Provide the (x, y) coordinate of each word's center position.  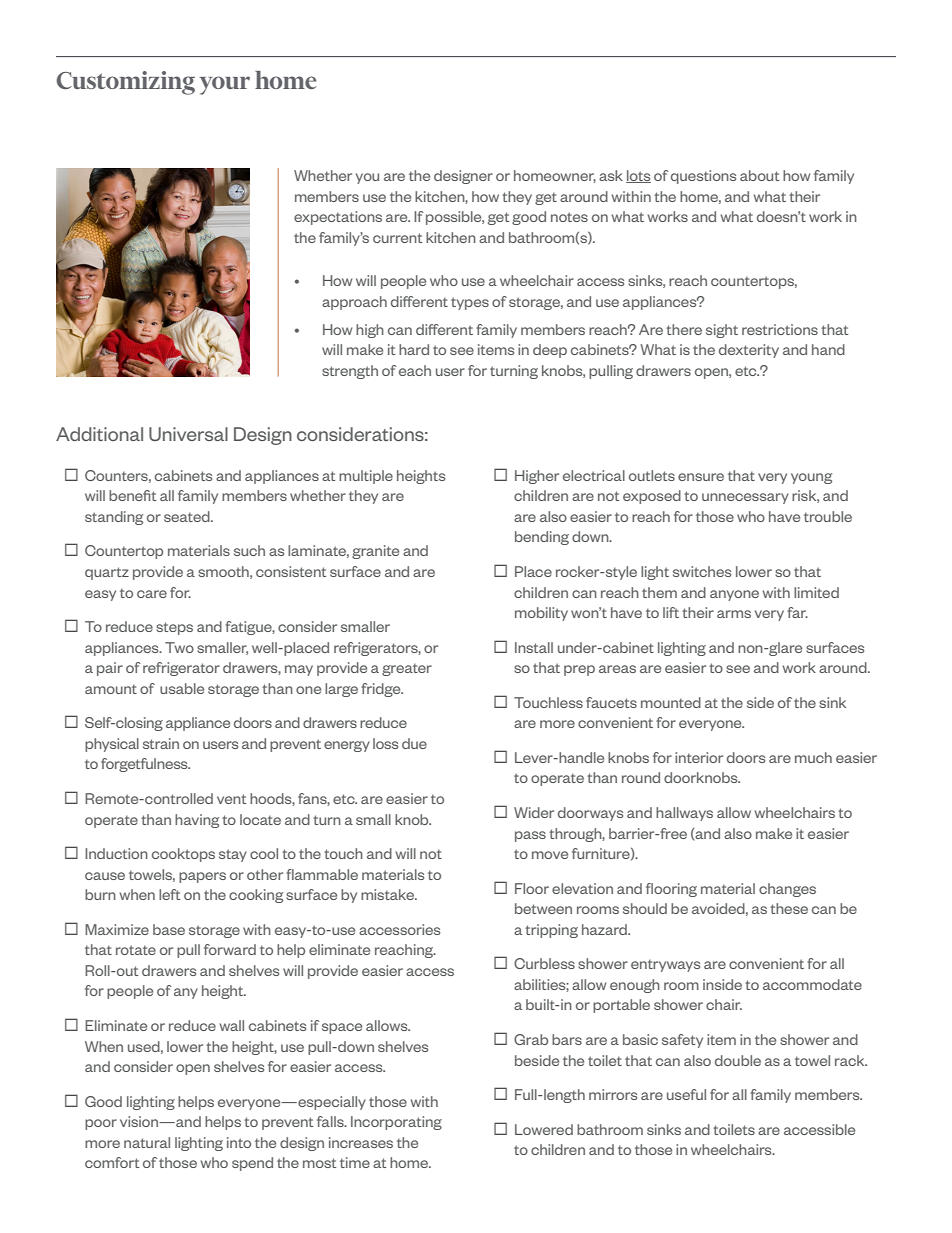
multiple (366, 477)
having (197, 821)
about (759, 175)
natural (147, 1142)
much (813, 757)
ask (611, 175)
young (811, 478)
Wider (534, 812)
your (225, 85)
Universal (188, 434)
